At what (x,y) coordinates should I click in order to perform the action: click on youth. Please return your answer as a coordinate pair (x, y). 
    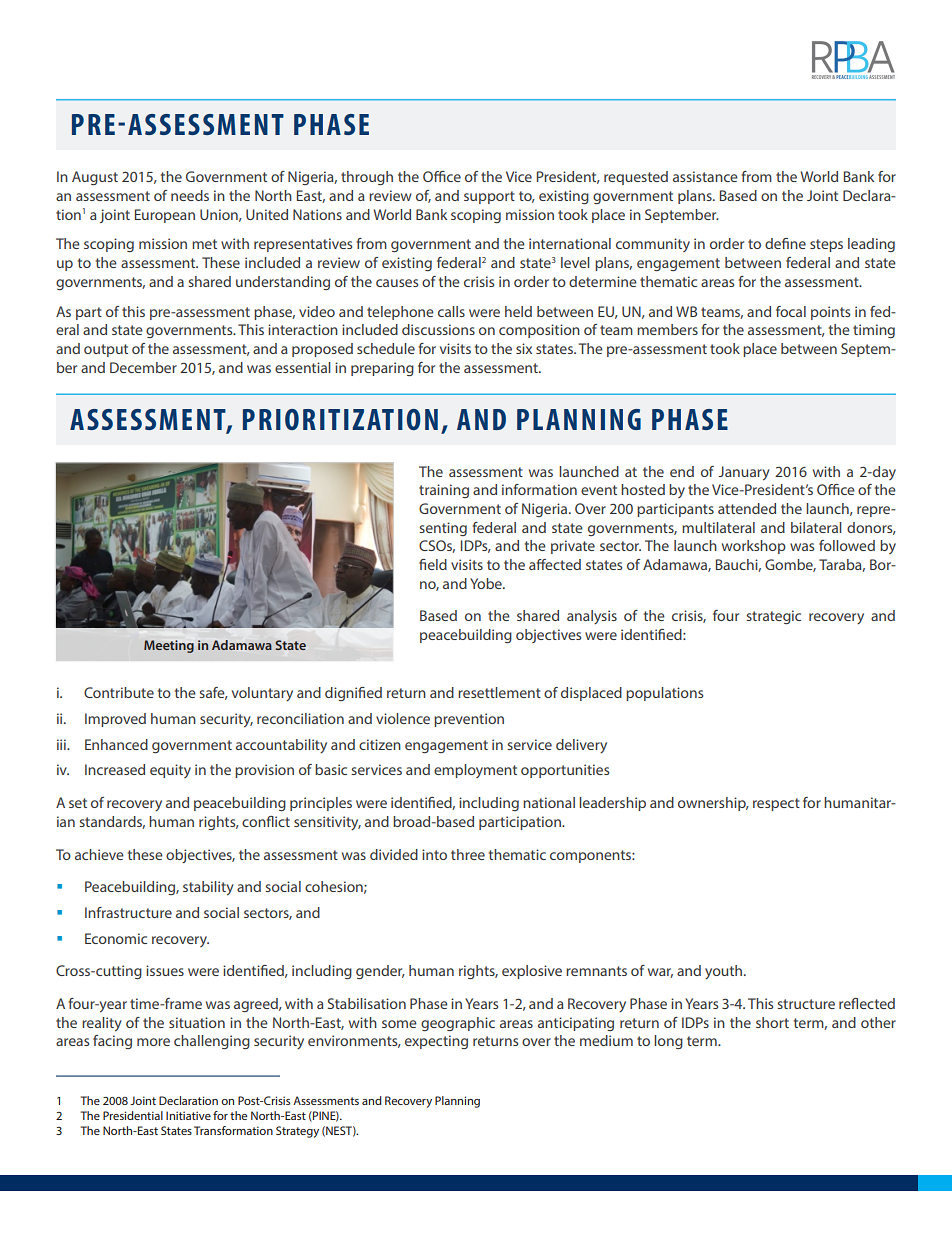
    Looking at the image, I should click on (725, 972).
